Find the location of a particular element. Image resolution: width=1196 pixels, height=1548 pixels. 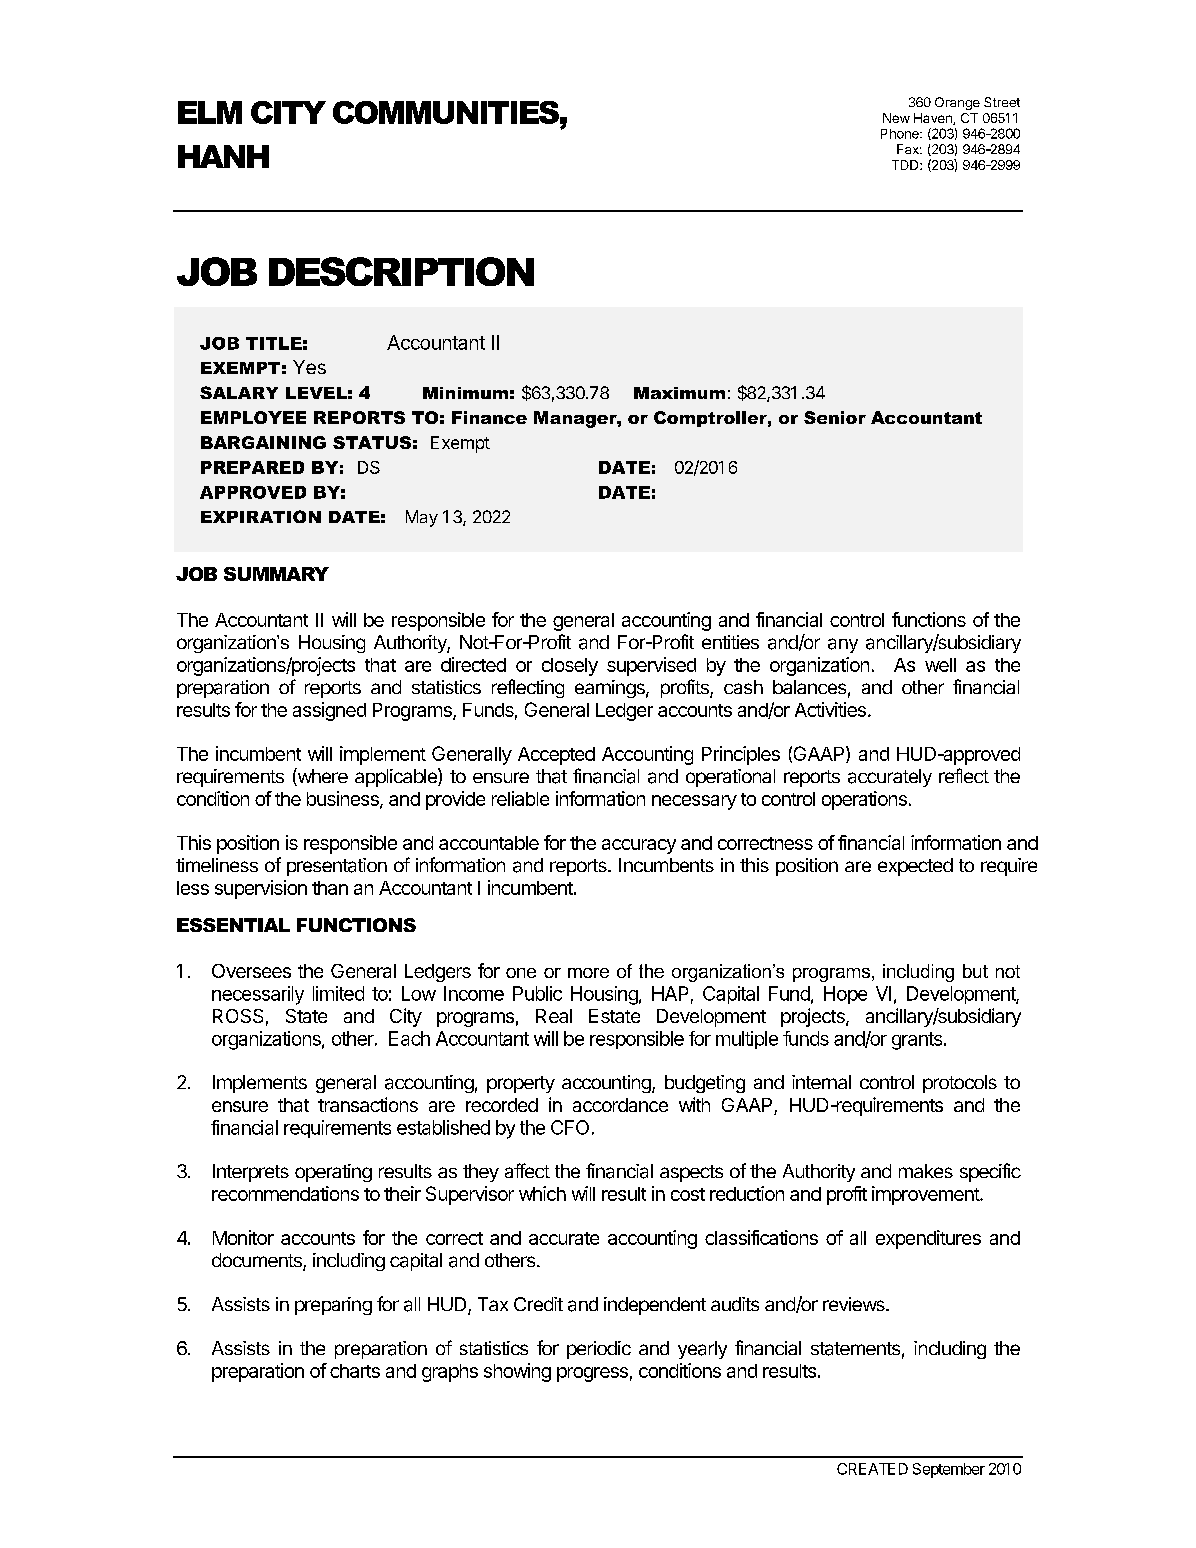

protocols is located at coordinates (960, 1084).
